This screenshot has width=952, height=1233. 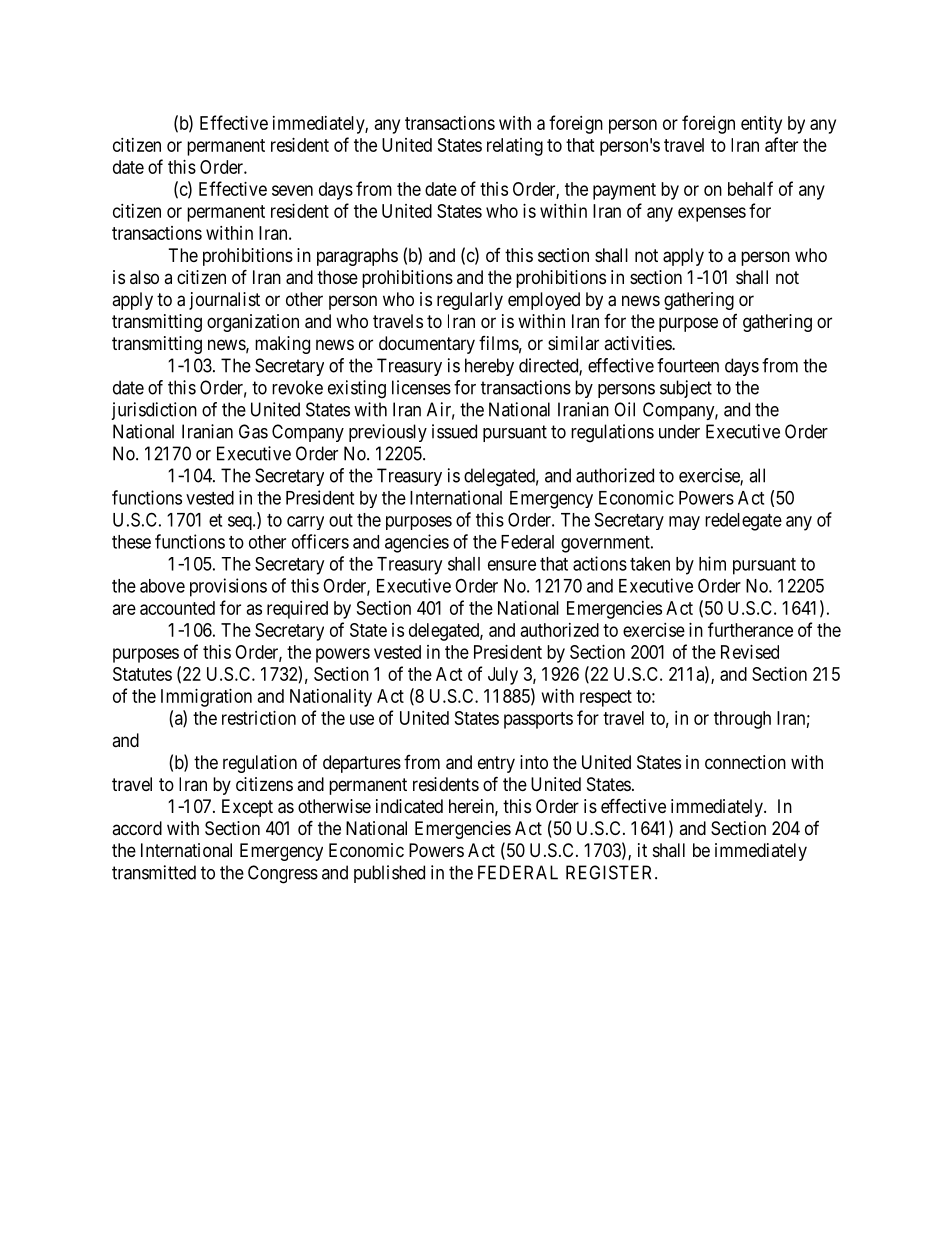 What do you see at coordinates (131, 542) in the screenshot?
I see `these` at bounding box center [131, 542].
